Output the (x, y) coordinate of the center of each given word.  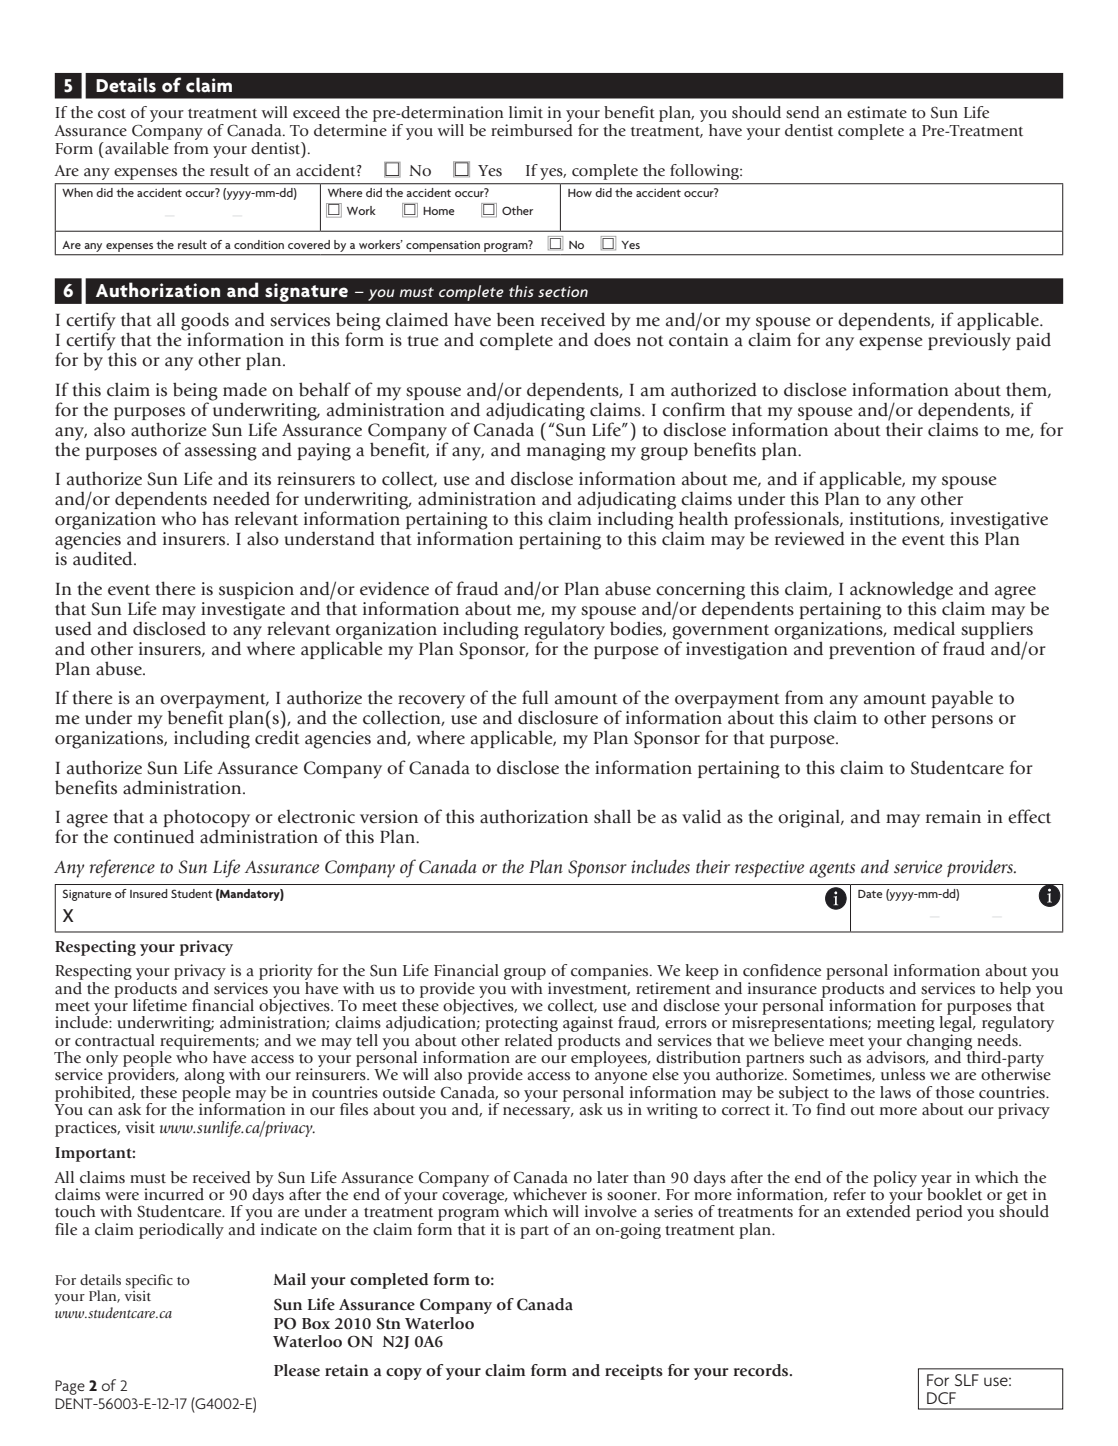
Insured (148, 893)
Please (297, 1370)
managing (566, 452)
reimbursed (532, 129)
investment (589, 989)
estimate (877, 112)
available (136, 148)
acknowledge (901, 591)
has (215, 518)
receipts (634, 1372)
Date (870, 894)
